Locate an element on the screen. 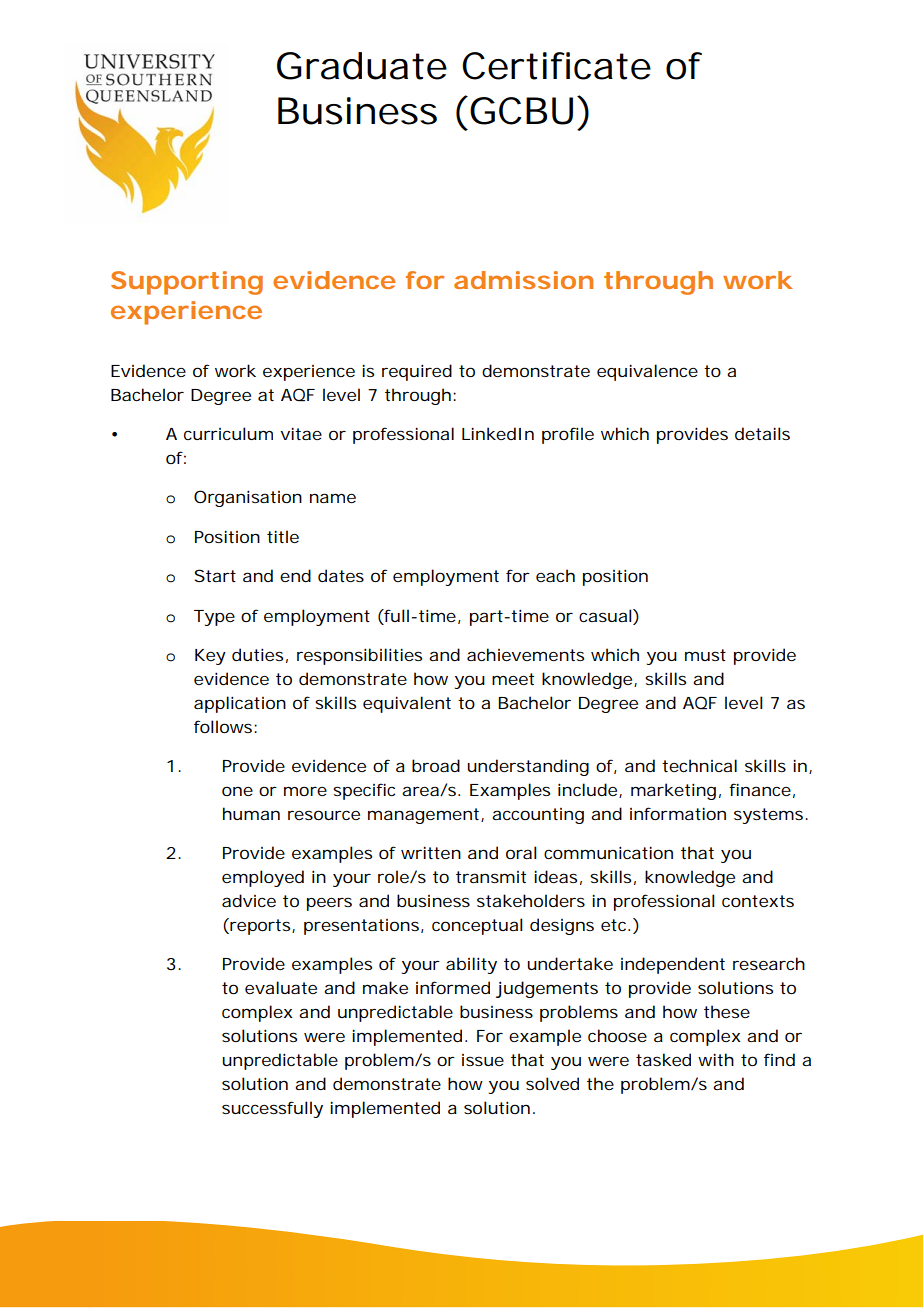 The image size is (924, 1308). Certificate is located at coordinates (556, 66).
